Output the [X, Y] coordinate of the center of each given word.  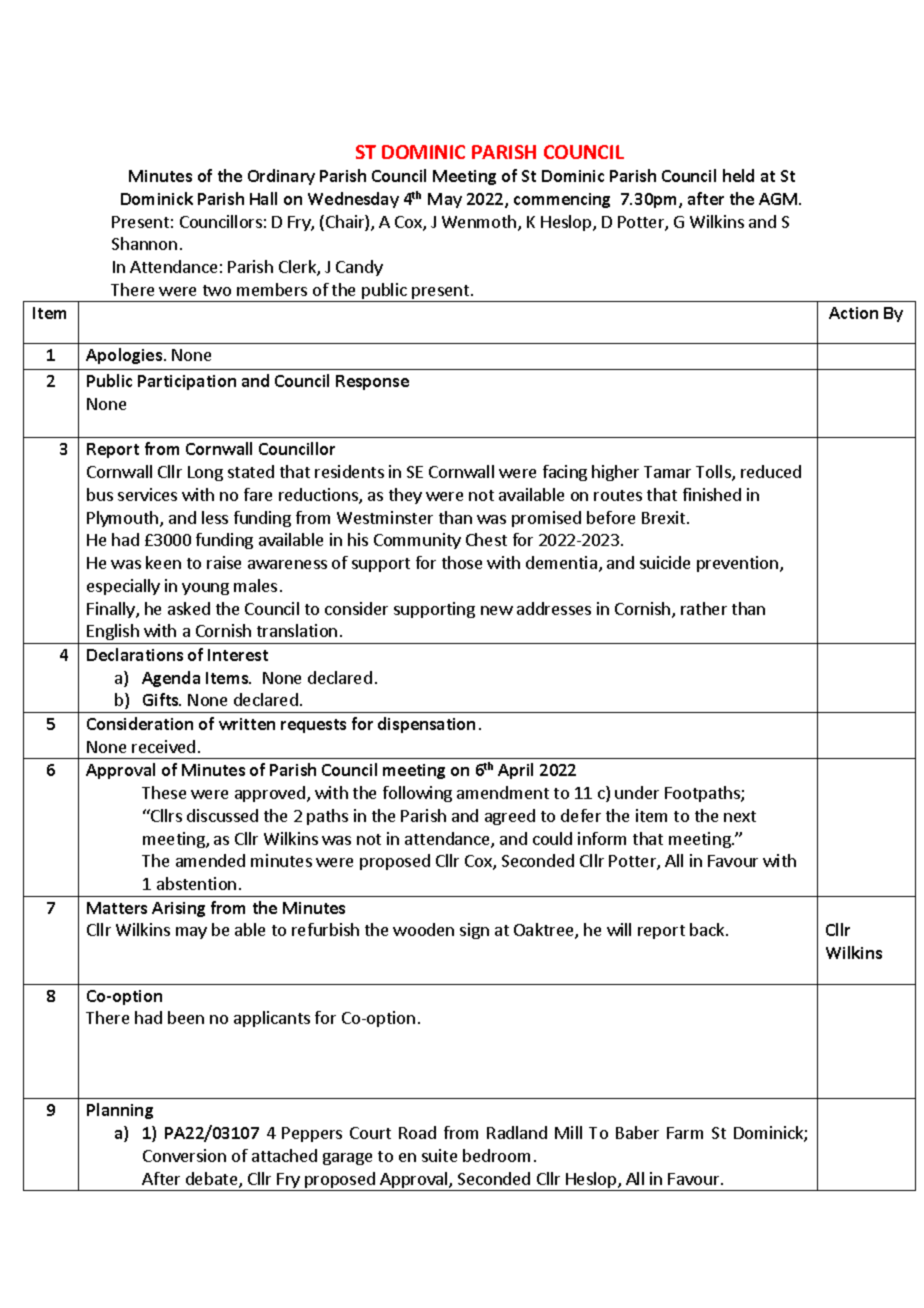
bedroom [496, 1155]
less [215, 517]
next [740, 816]
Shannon [144, 243]
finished [712, 494]
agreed [510, 817]
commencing [562, 200]
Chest [486, 539]
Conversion [184, 1155]
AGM [779, 199]
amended [210, 860]
